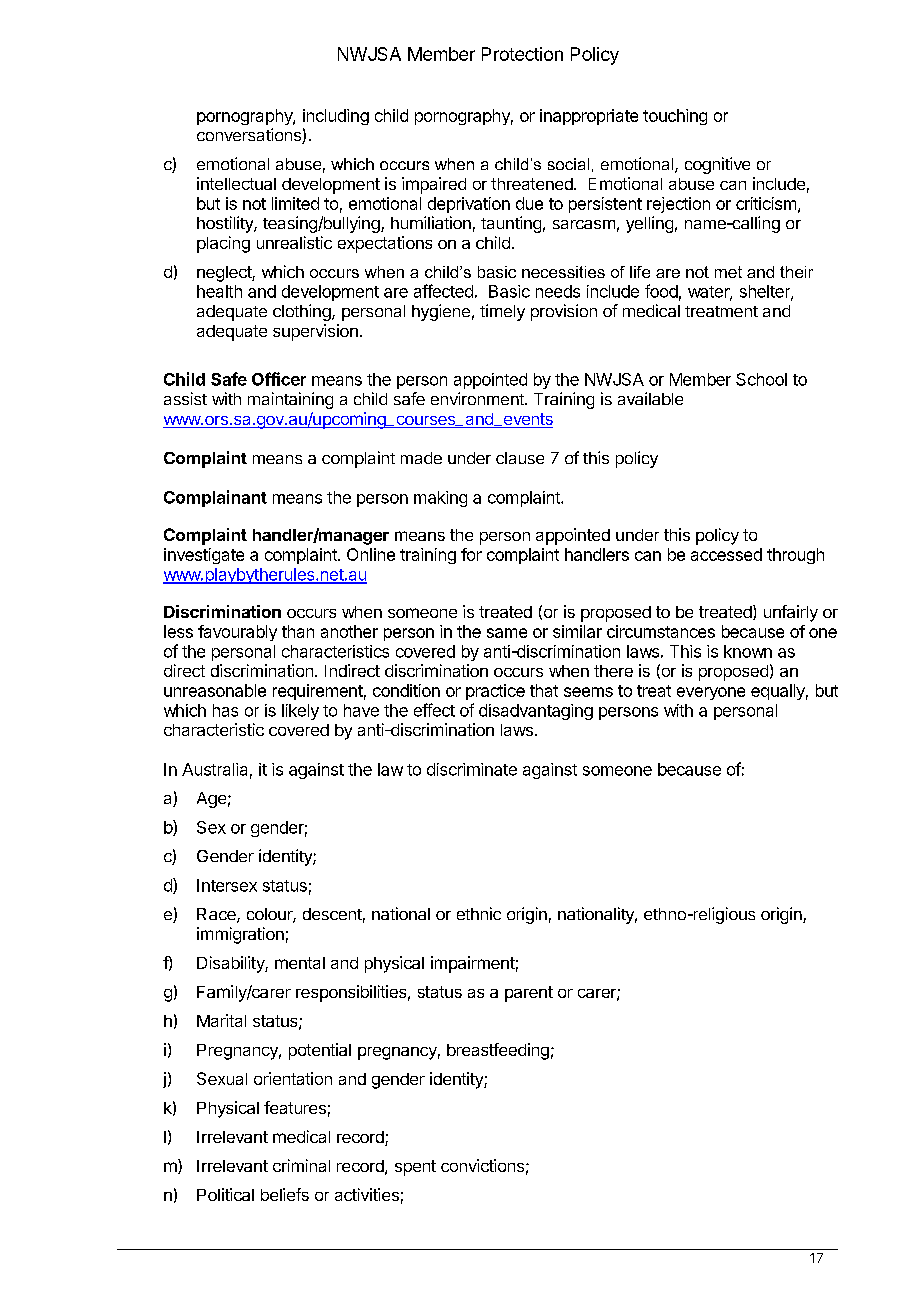 This image has width=924, height=1309. Describe the element at coordinates (225, 1194) in the image. I see `Political` at that location.
